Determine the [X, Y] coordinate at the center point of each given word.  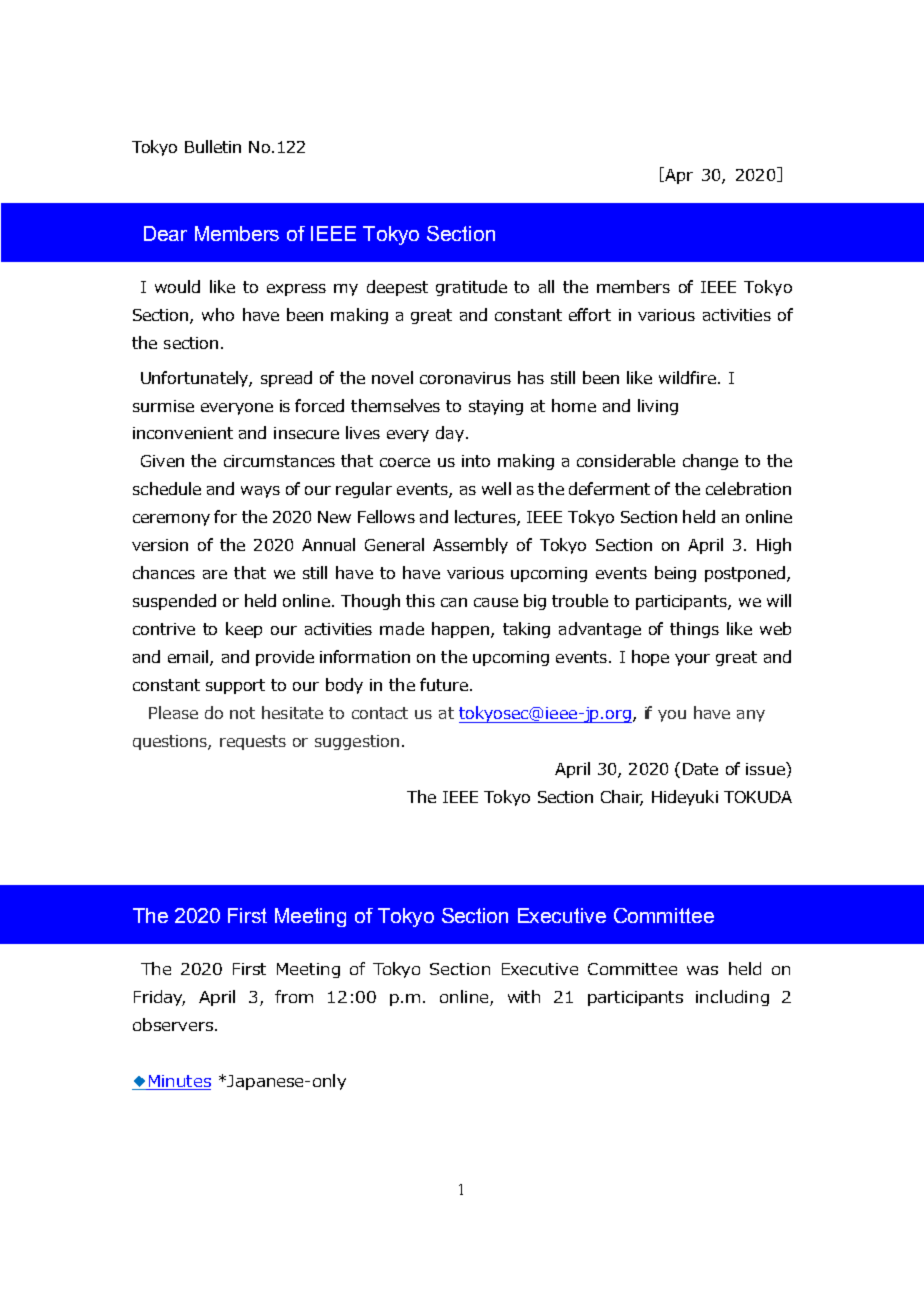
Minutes [180, 1081]
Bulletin [213, 146]
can [454, 602]
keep [244, 630]
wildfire [687, 377]
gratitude [471, 288]
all [546, 286]
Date [700, 769]
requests [253, 742]
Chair [622, 798]
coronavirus [465, 378]
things [694, 630]
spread [286, 379]
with [524, 996]
